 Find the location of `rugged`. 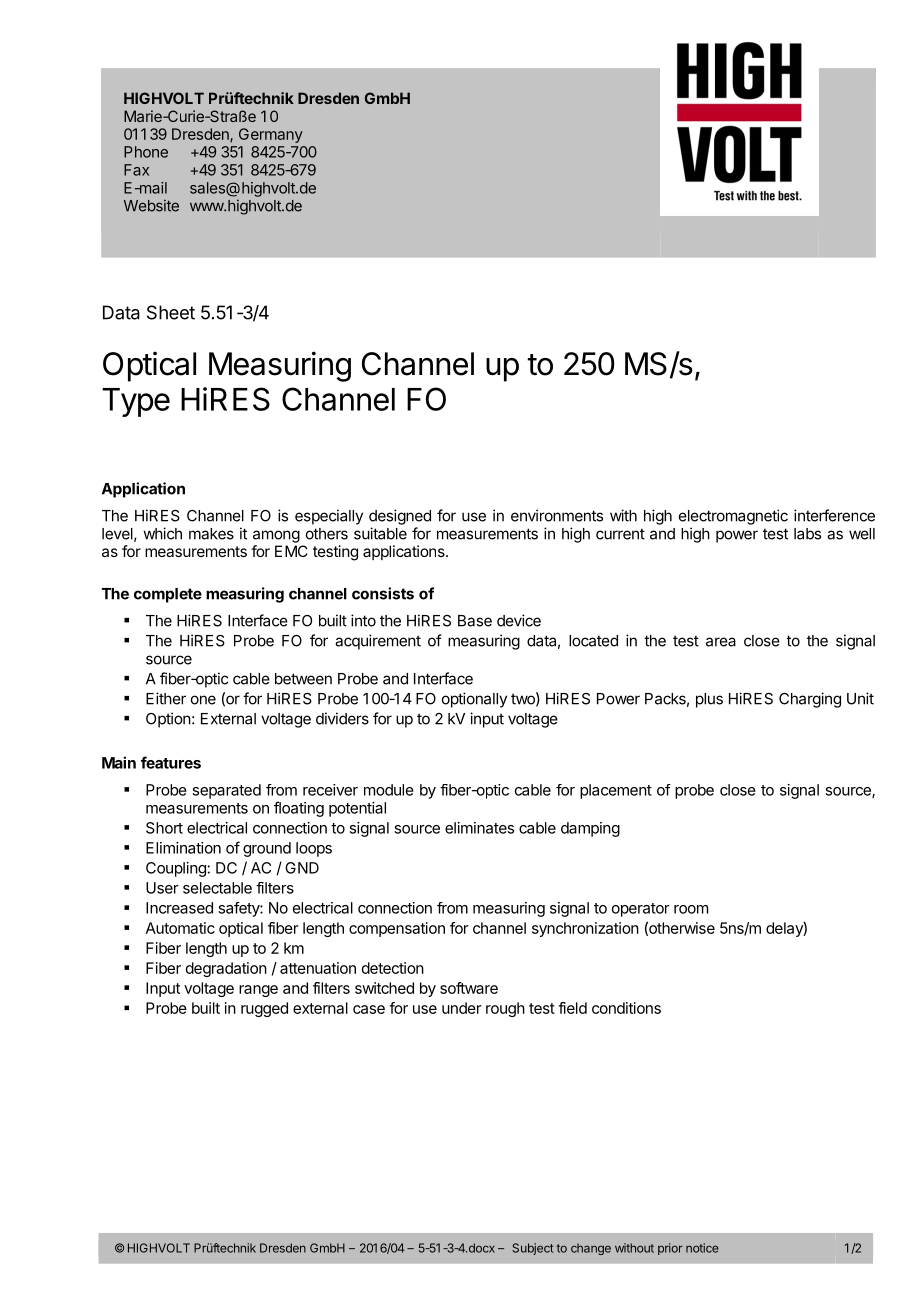

rugged is located at coordinates (264, 1009).
